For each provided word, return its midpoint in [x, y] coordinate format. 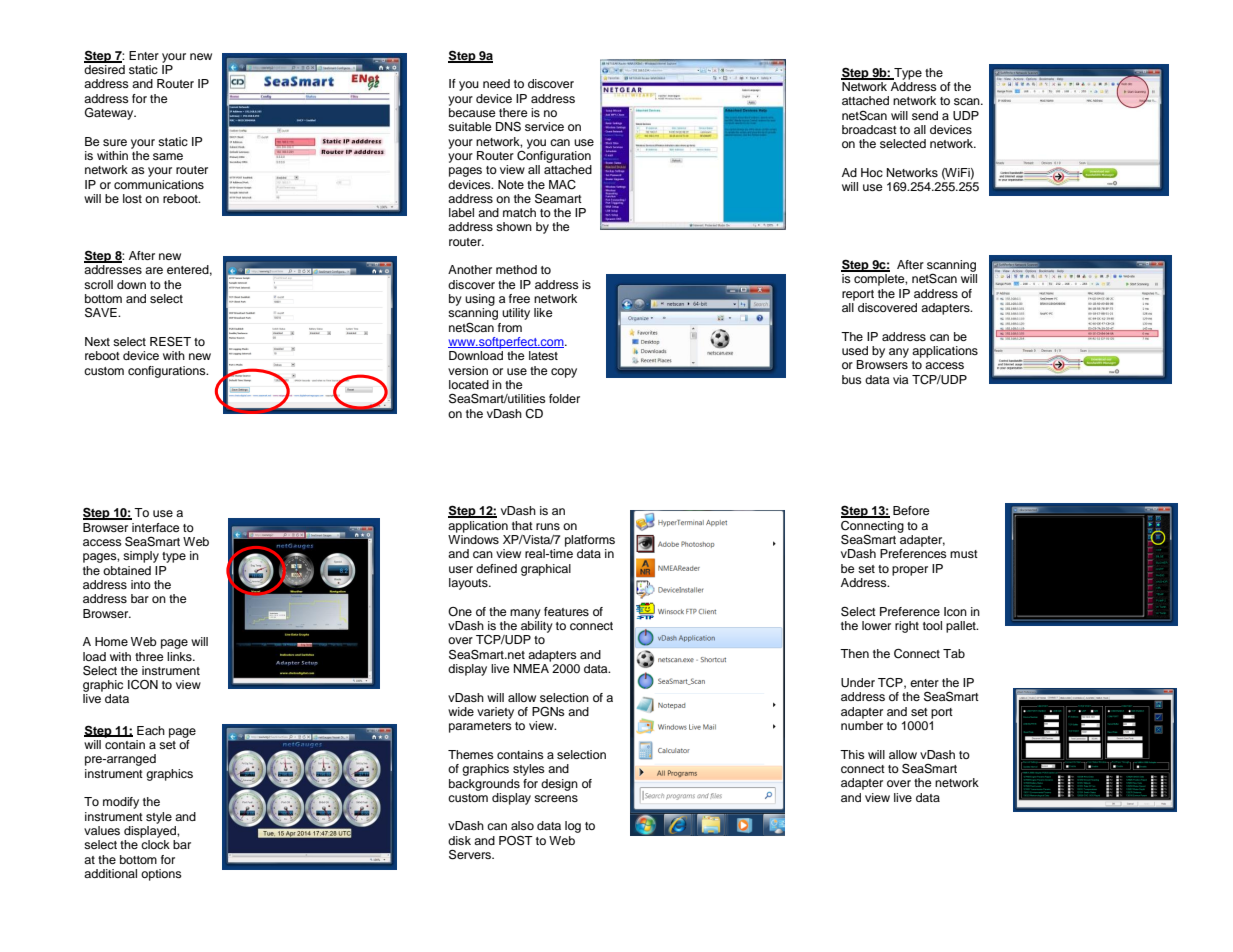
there [513, 112]
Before [911, 510]
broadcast [869, 129]
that [522, 525]
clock [155, 844]
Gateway [110, 113]
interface [156, 527]
